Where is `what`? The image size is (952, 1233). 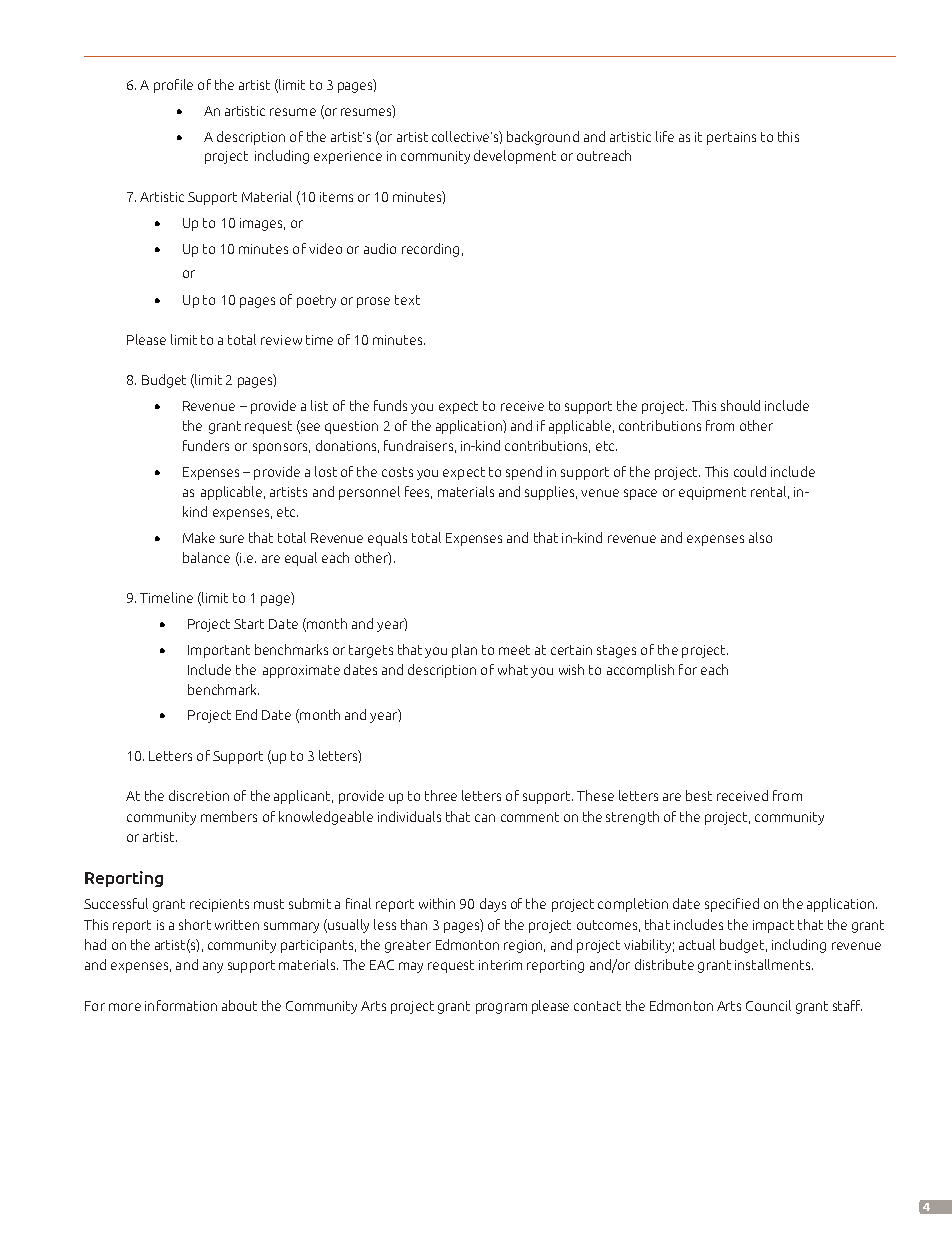
what is located at coordinates (513, 669).
